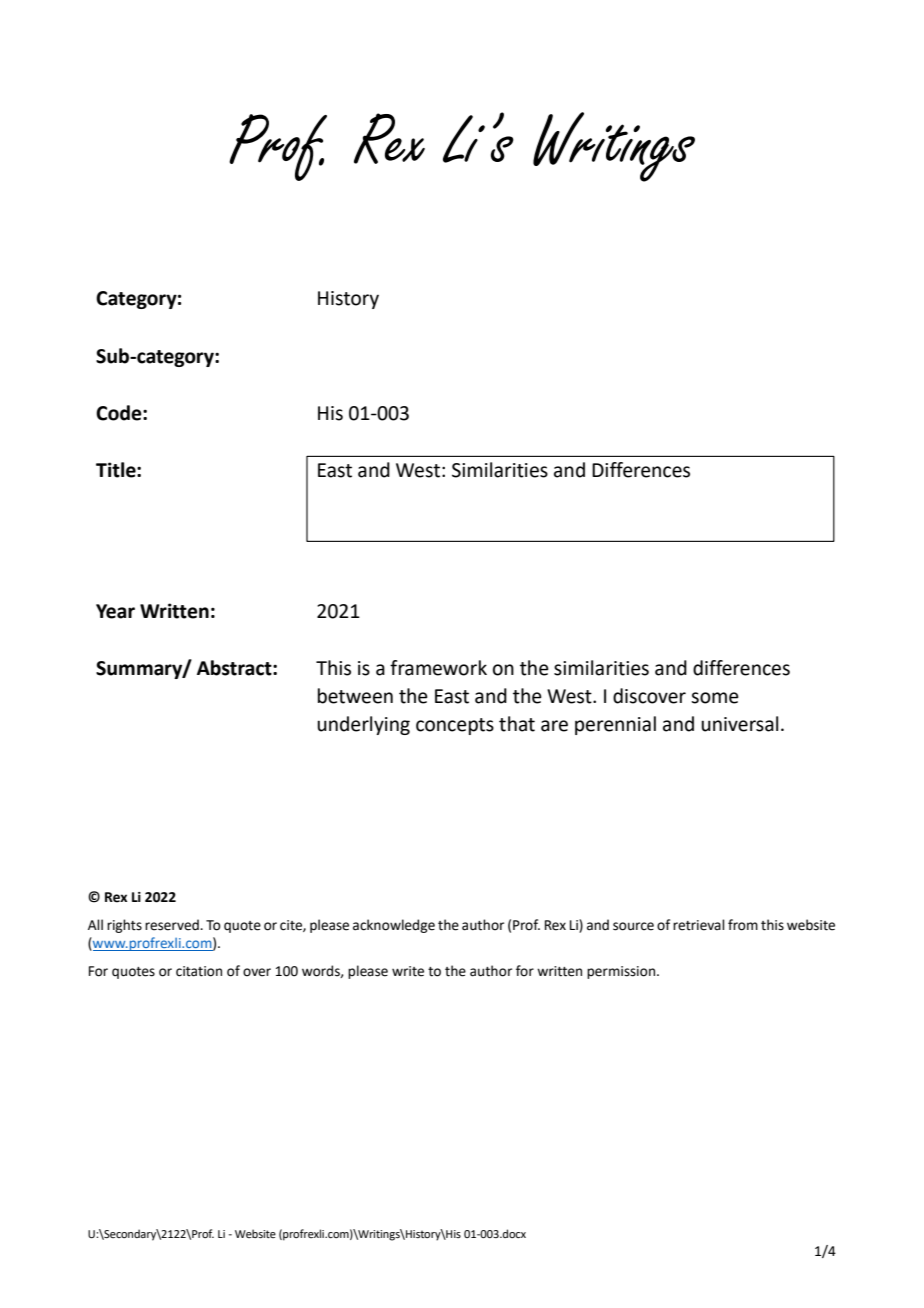 This image has width=924, height=1308. Describe the element at coordinates (115, 611) in the image. I see `Year` at that location.
